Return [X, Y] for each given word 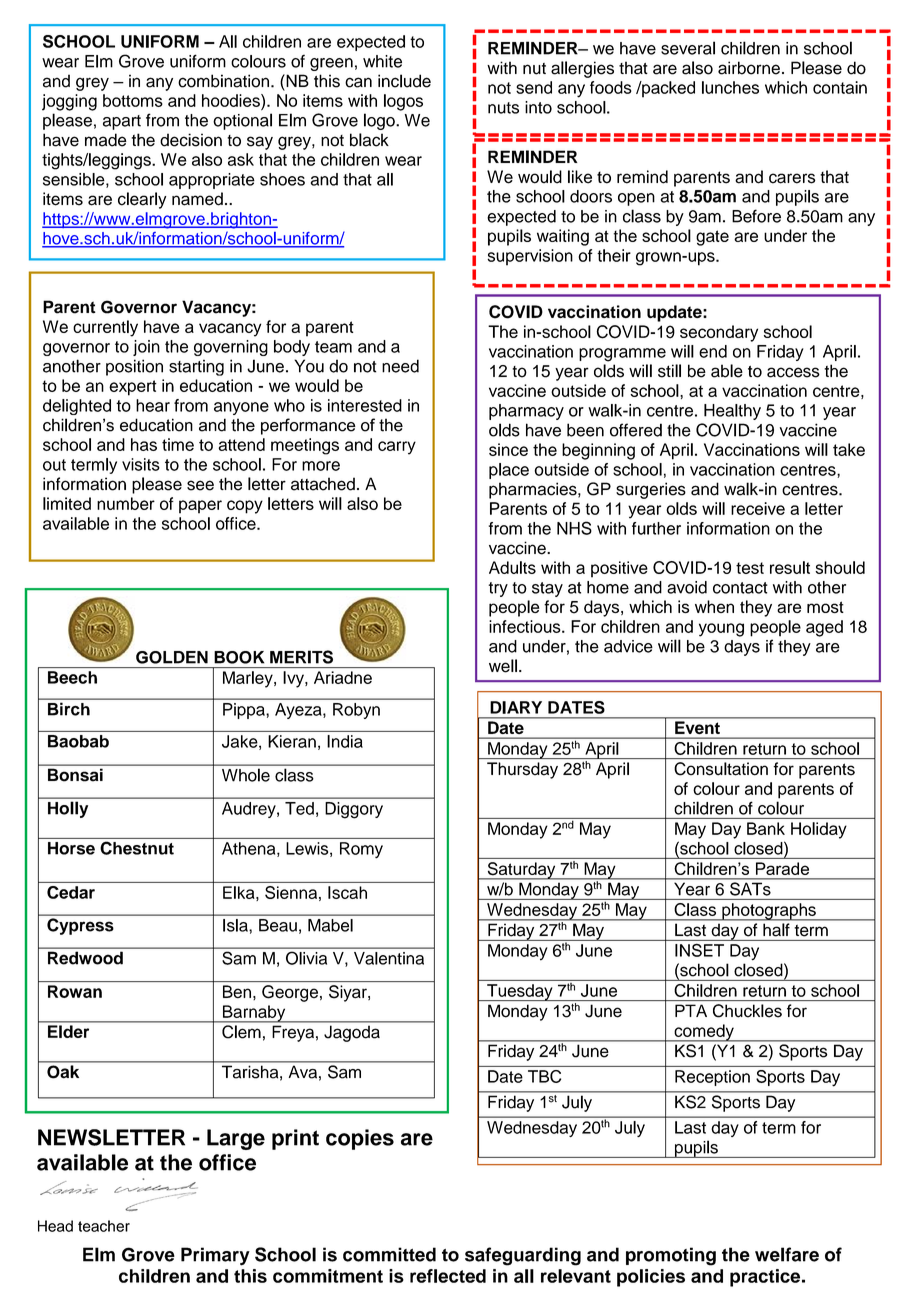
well [503, 666]
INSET [699, 950]
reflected [448, 1276]
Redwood [85, 958]
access [793, 372]
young [721, 630]
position [134, 367]
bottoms [133, 100]
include [404, 81]
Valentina [389, 958]
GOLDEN [172, 657]
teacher [104, 1226]
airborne [749, 68]
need [400, 366]
